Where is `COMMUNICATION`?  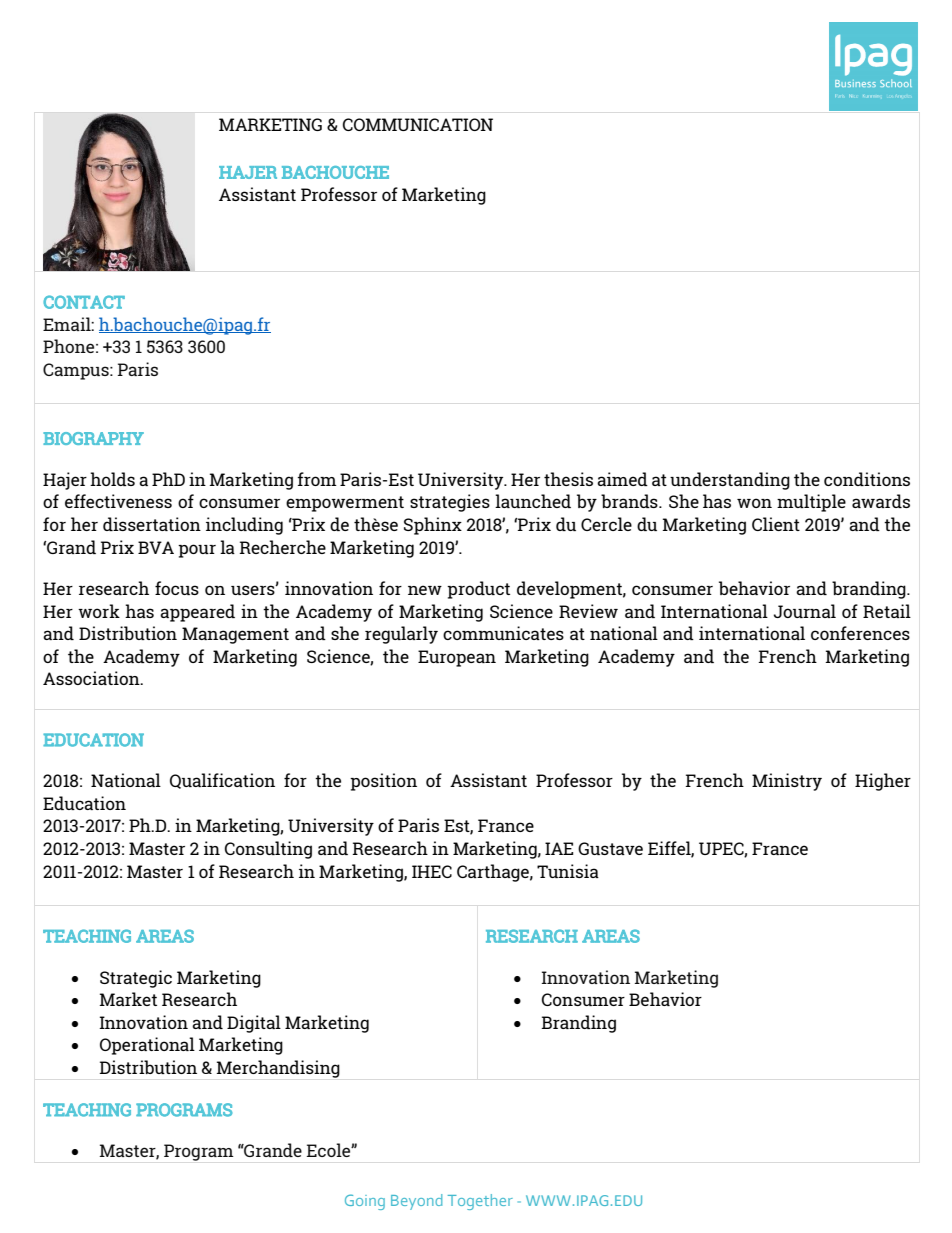
COMMUNICATION is located at coordinates (418, 124).
